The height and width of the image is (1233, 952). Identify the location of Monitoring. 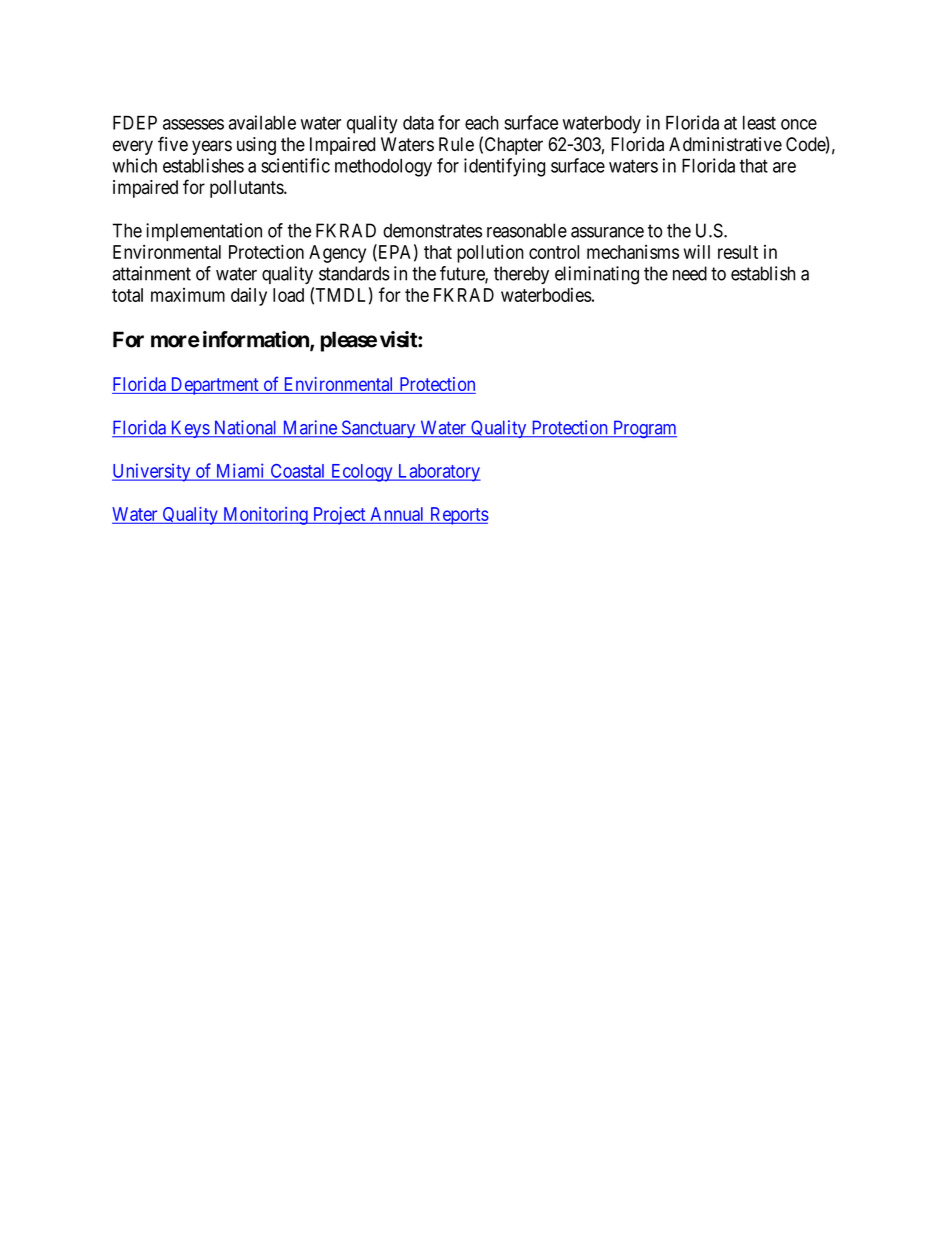
(265, 516).
